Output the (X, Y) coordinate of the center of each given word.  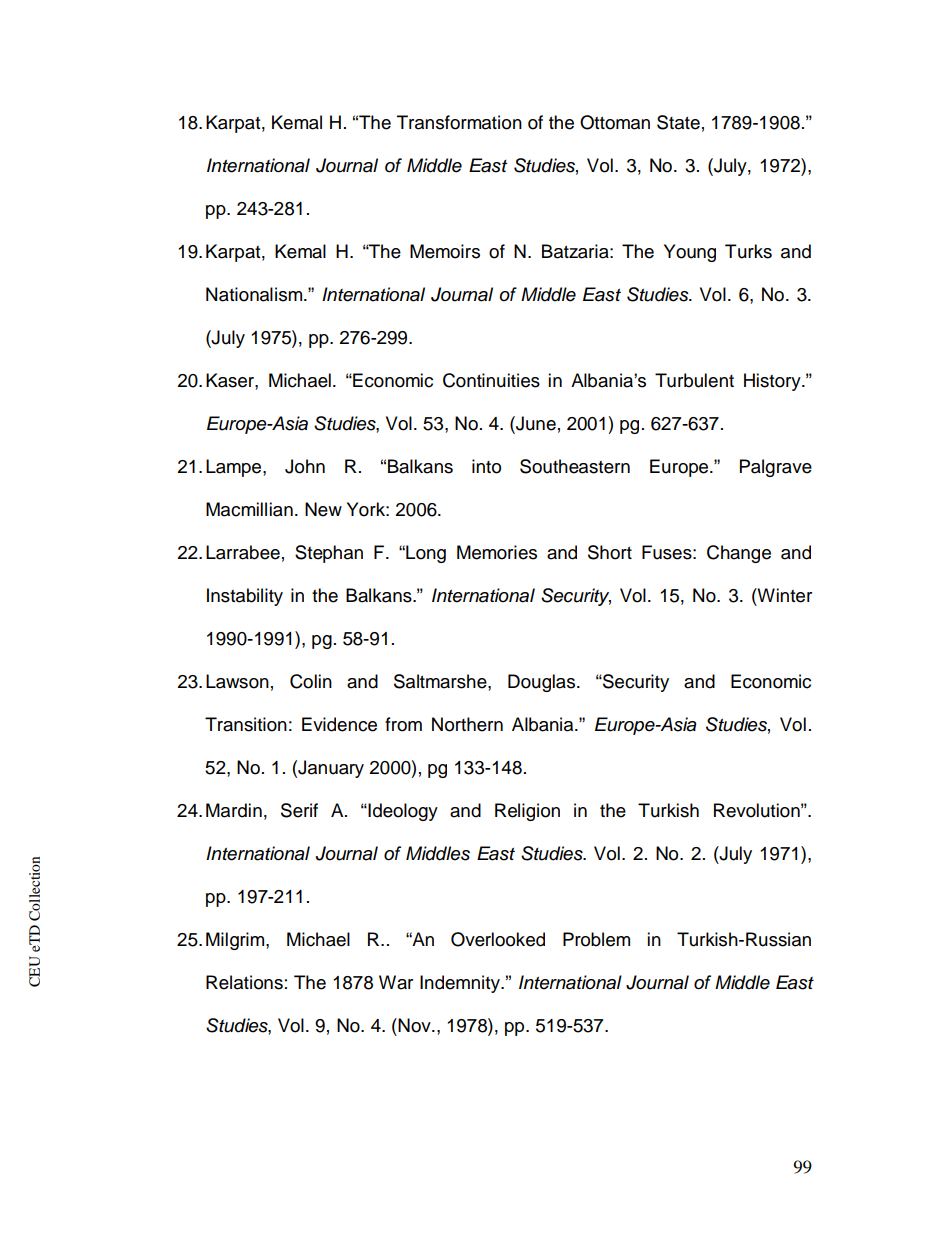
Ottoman (615, 122)
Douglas (543, 683)
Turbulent (694, 380)
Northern (467, 724)
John (305, 466)
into (486, 466)
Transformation (459, 122)
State (678, 122)
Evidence (339, 724)
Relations (244, 982)
